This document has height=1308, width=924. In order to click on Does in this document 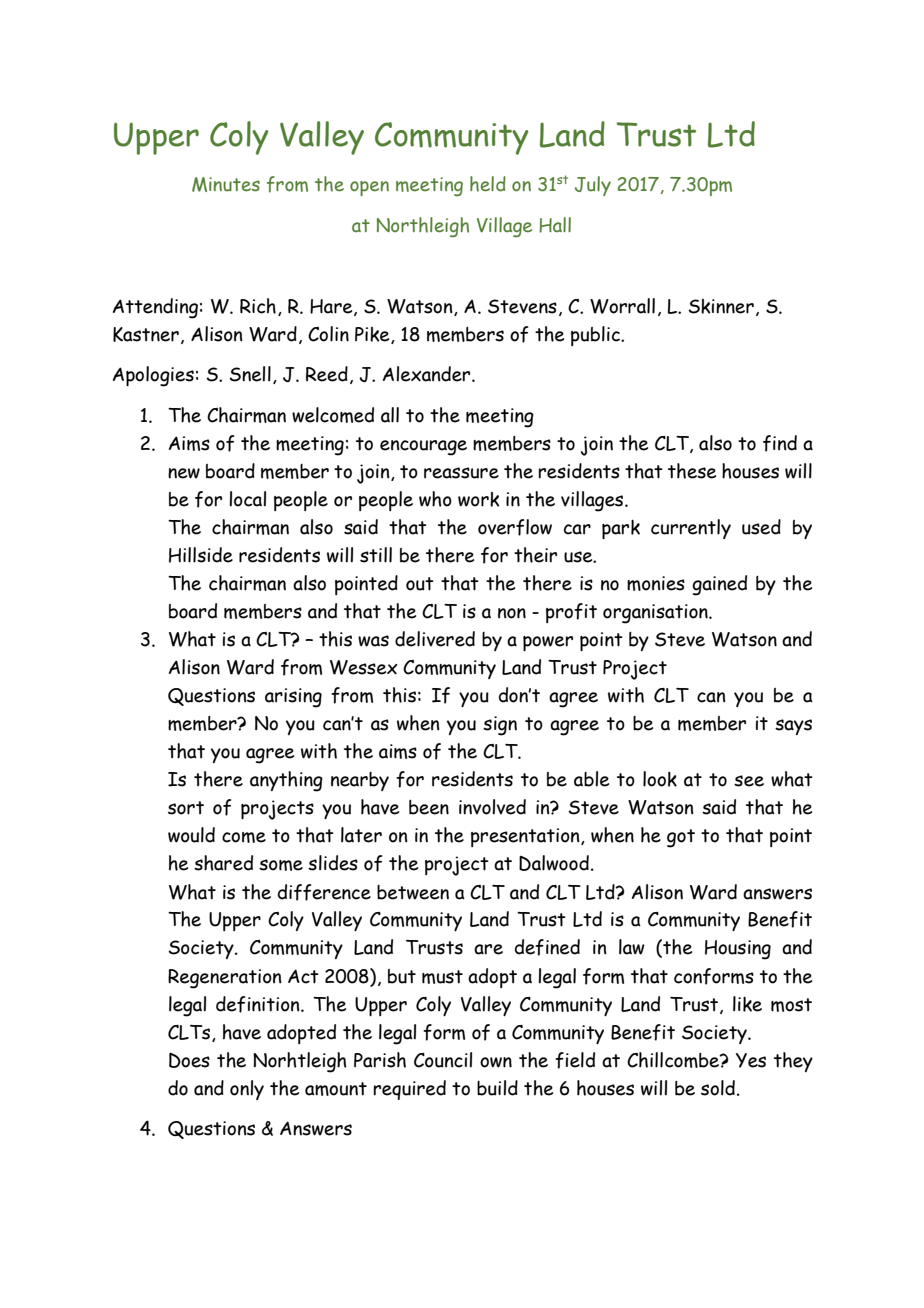, I will do `click(189, 1060)`.
